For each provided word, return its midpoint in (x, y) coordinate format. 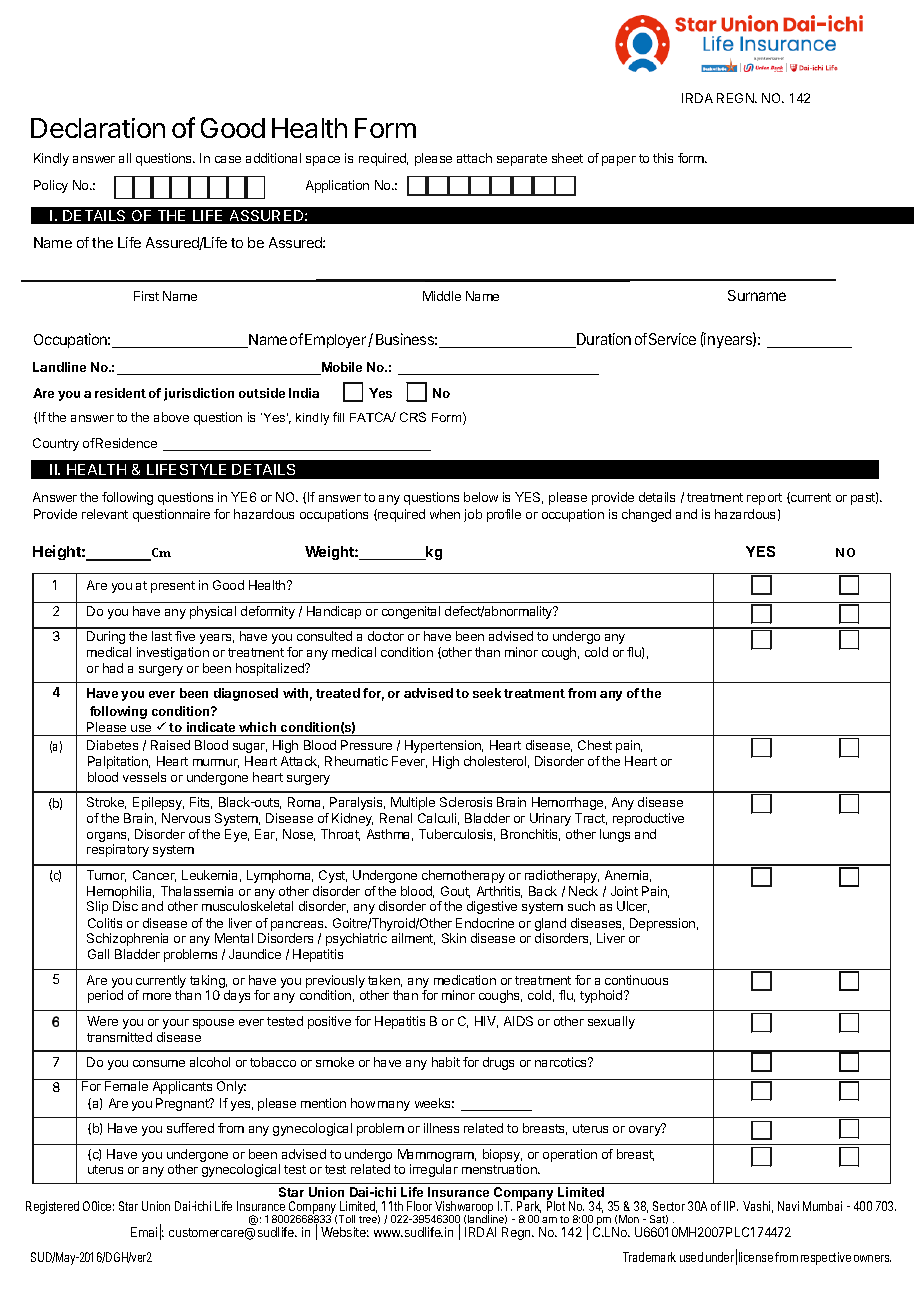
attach (474, 158)
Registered (52, 1207)
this (663, 158)
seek (487, 693)
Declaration (98, 128)
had (113, 668)
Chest (595, 745)
